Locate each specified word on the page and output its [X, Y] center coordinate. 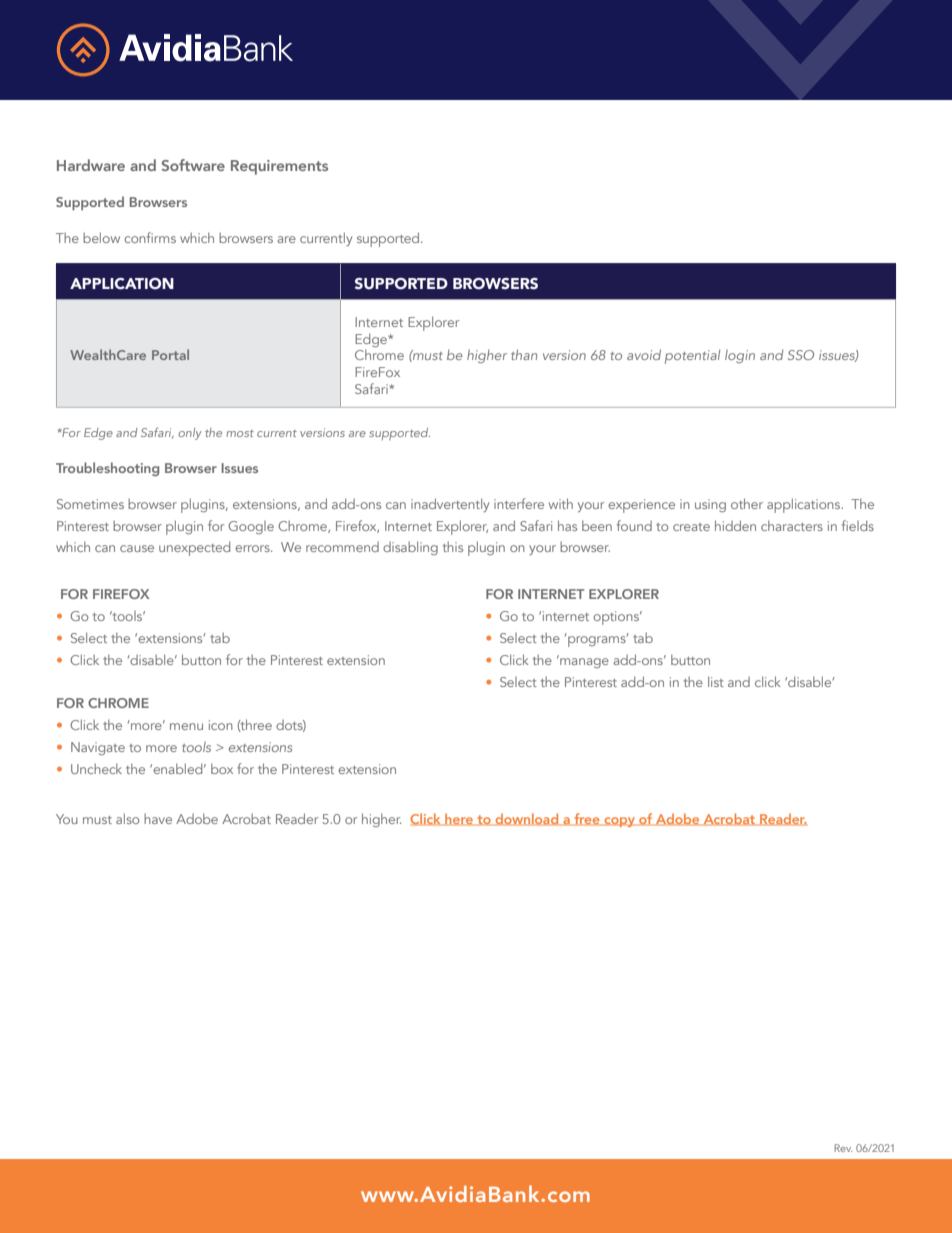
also [128, 818]
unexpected [194, 548]
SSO [801, 355]
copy [619, 822]
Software [193, 165]
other [747, 503]
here [459, 819]
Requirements [279, 167]
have [158, 818]
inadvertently [450, 505]
